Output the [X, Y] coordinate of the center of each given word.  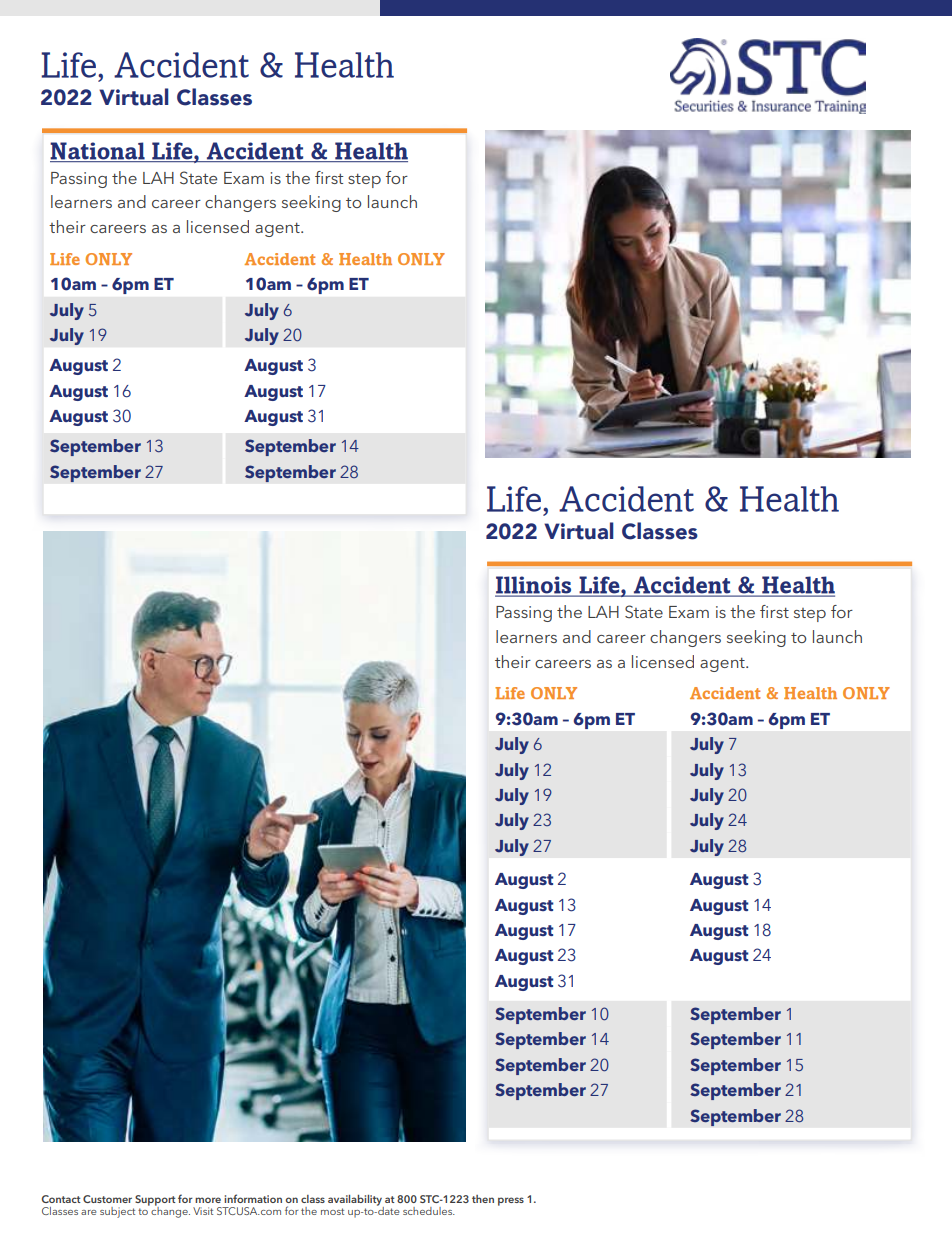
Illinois [534, 586]
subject [117, 1212]
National [97, 151]
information [253, 1198]
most [332, 1211]
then [483, 1199]
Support [155, 1201]
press [511, 1201]
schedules [429, 1211]
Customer [107, 1199]
